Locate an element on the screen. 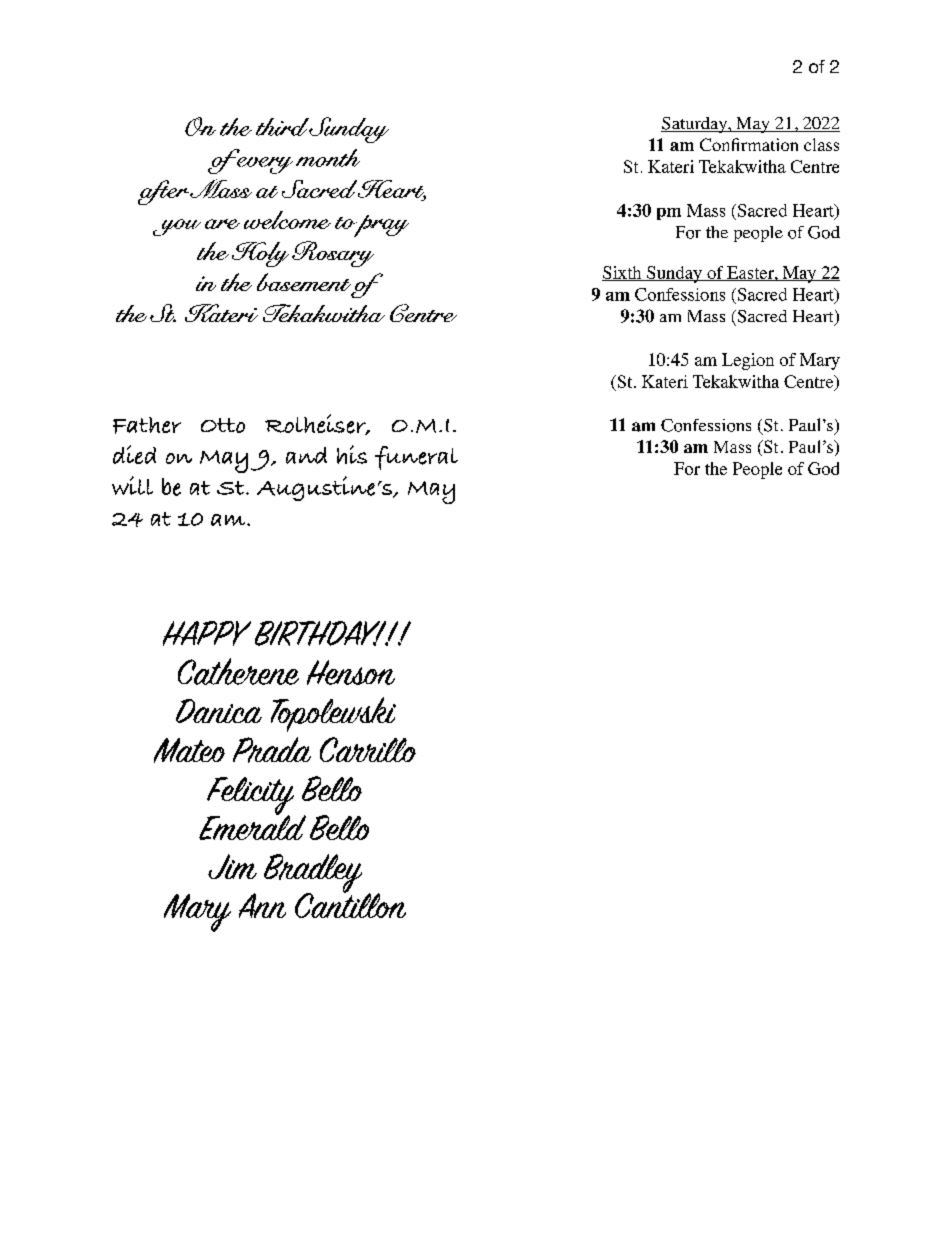 This screenshot has height=1233, width=952. month is located at coordinates (328, 158).
